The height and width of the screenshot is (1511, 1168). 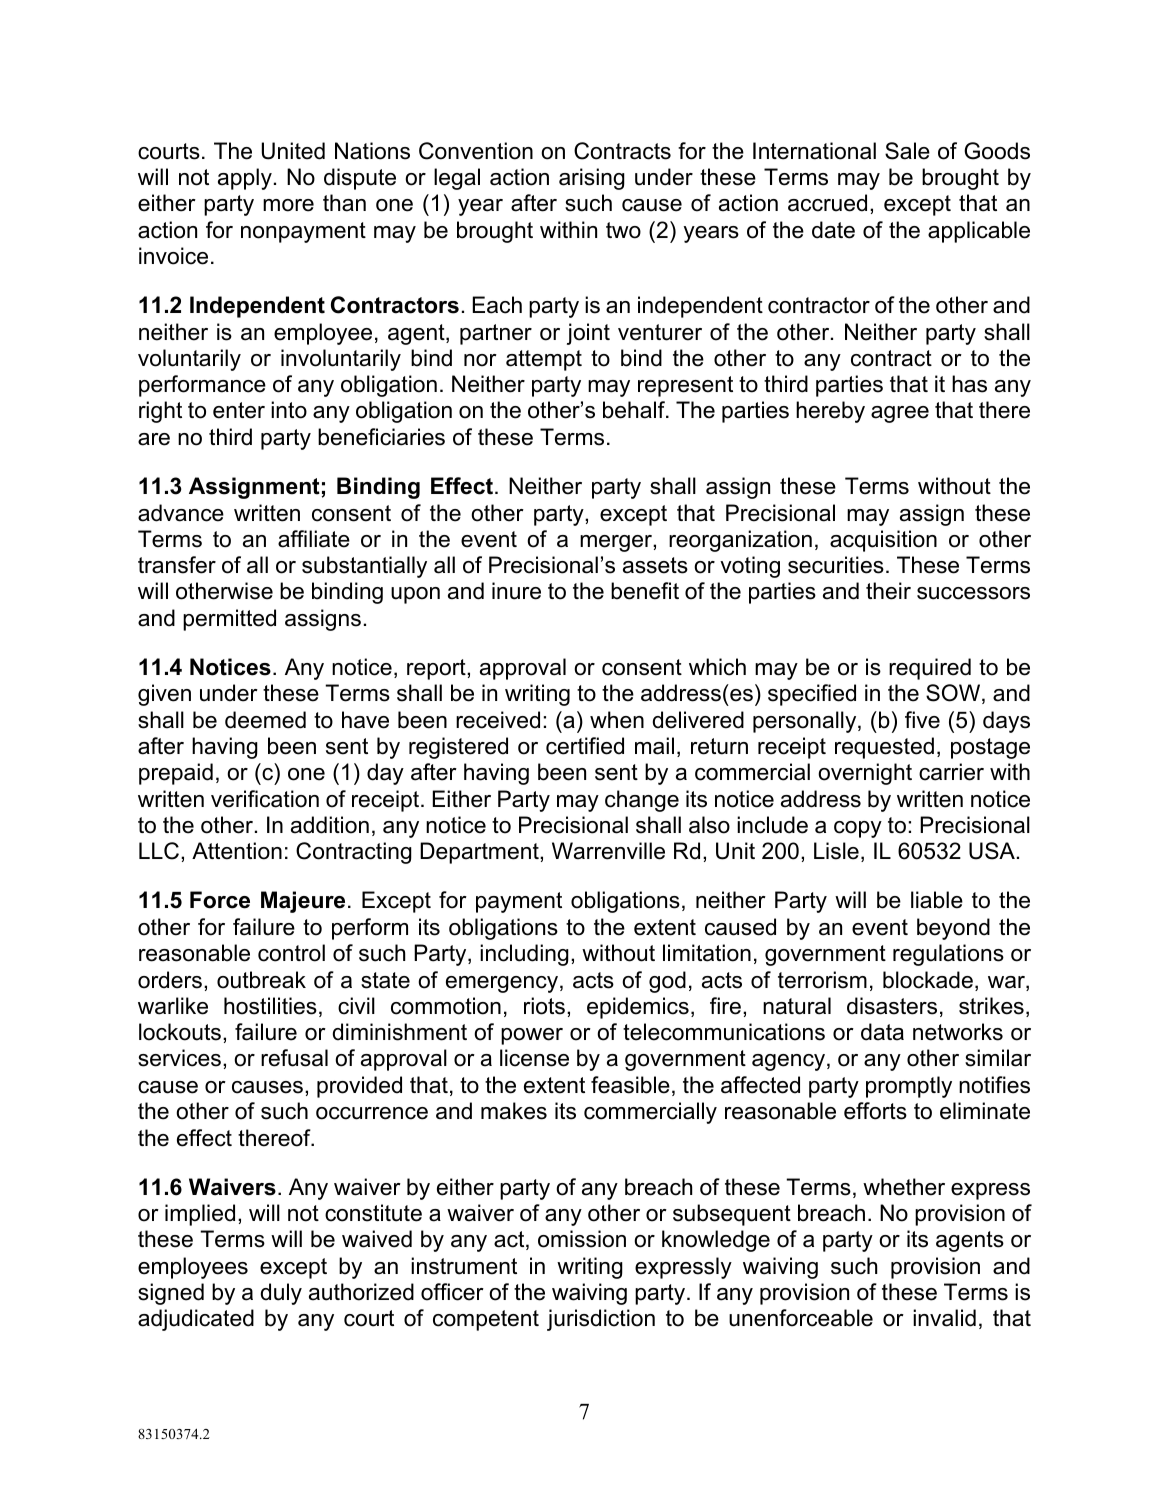 I want to click on arising, so click(x=592, y=179).
